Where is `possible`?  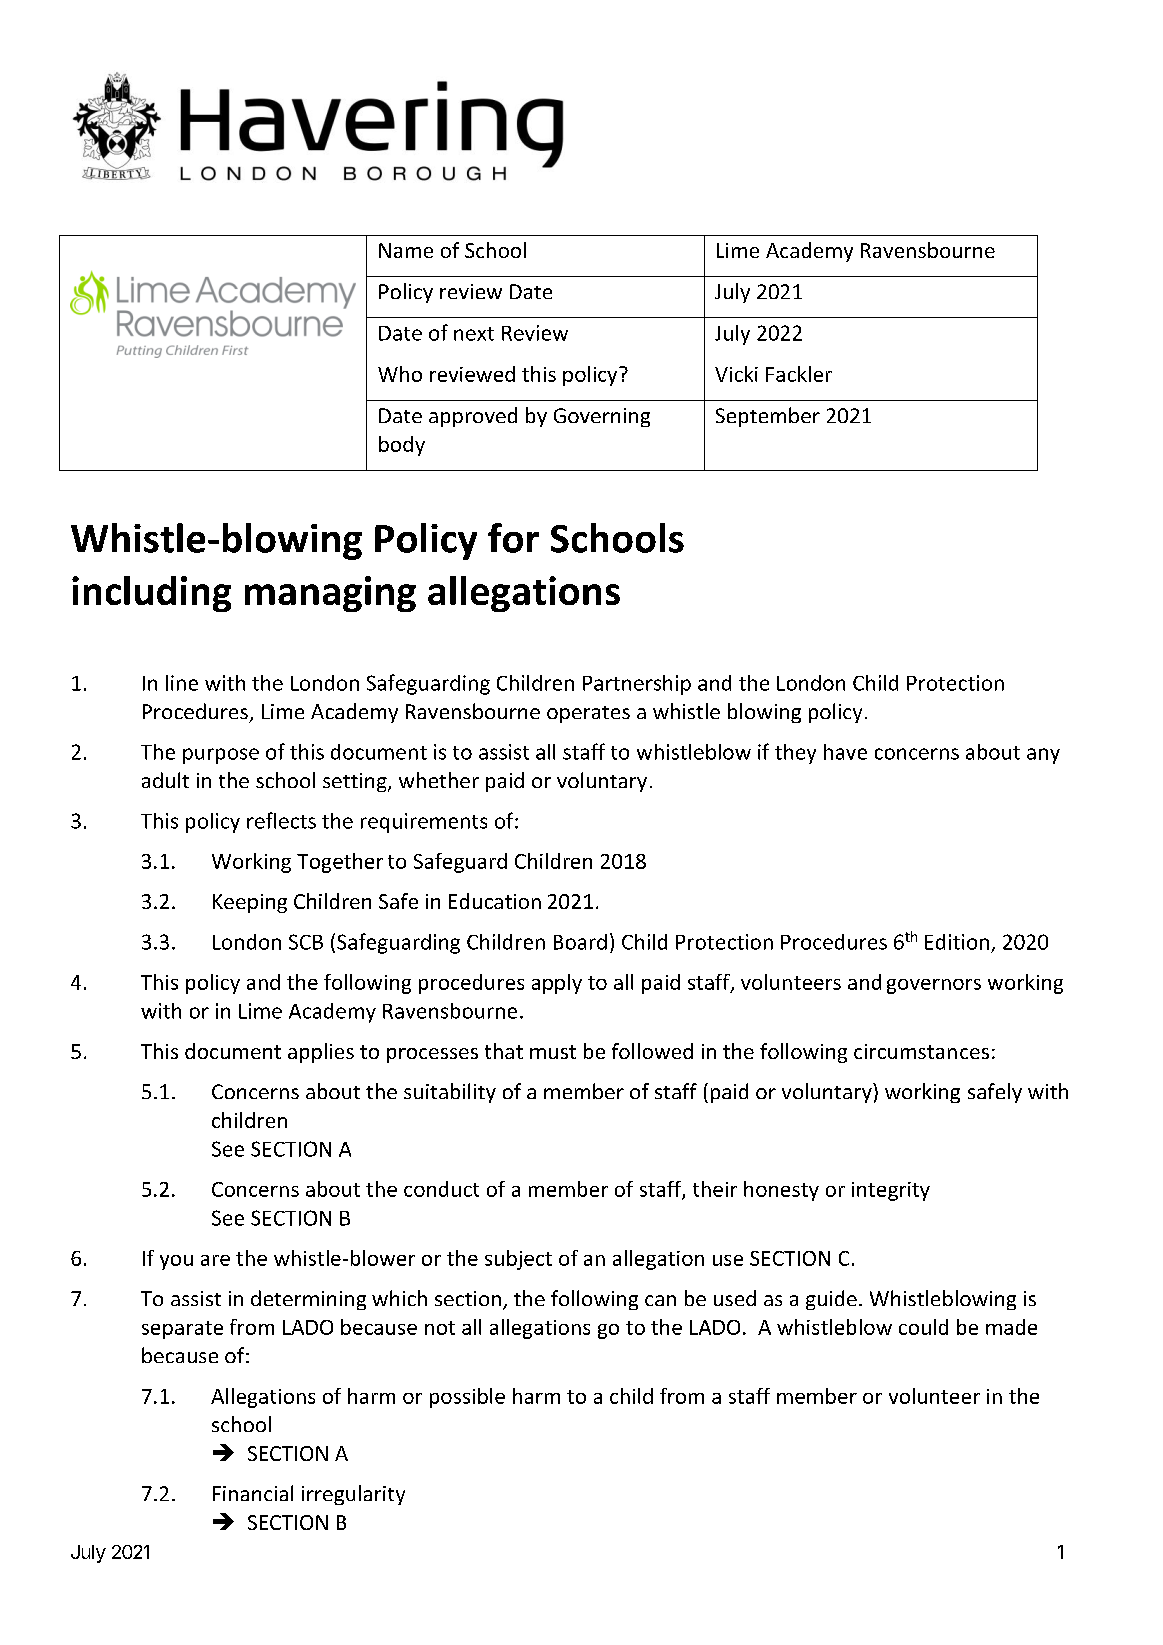 possible is located at coordinates (467, 1398).
